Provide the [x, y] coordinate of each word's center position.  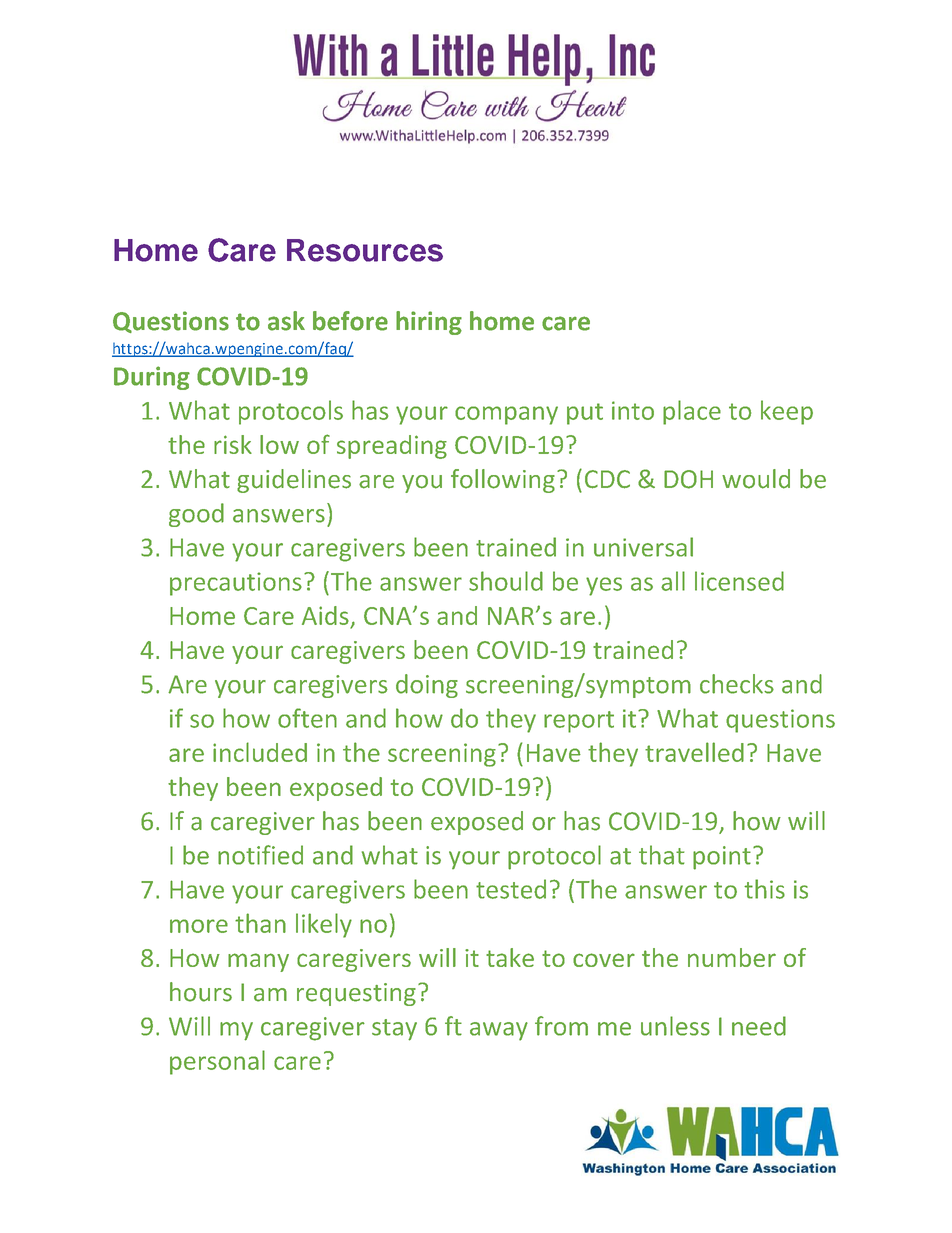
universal [643, 547]
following [503, 481]
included [260, 752]
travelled [694, 752]
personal [217, 1062]
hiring [429, 323]
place [692, 412]
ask [286, 321]
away [499, 1031]
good [196, 515]
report [579, 722]
